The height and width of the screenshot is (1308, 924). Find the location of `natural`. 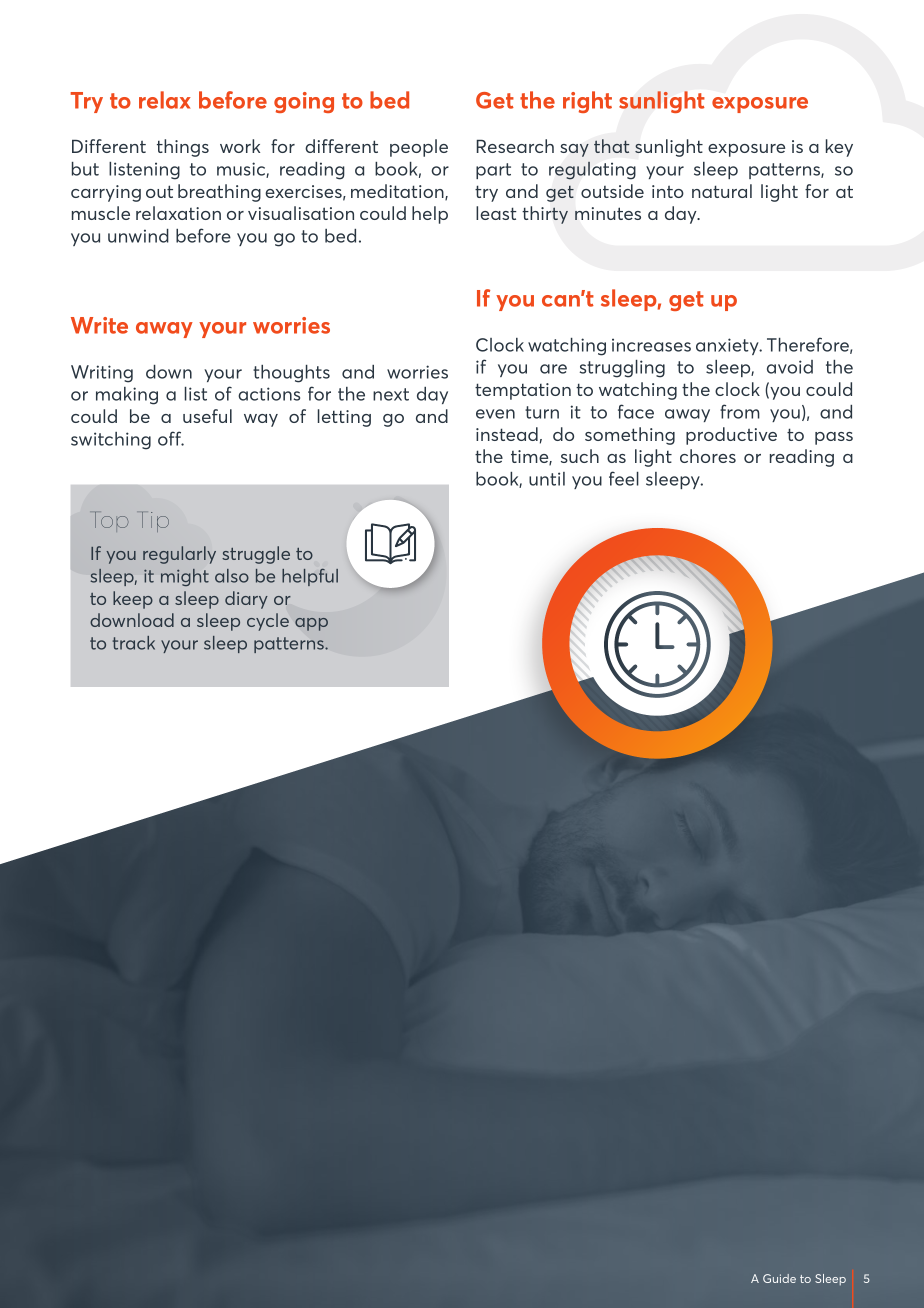

natural is located at coordinates (722, 191).
